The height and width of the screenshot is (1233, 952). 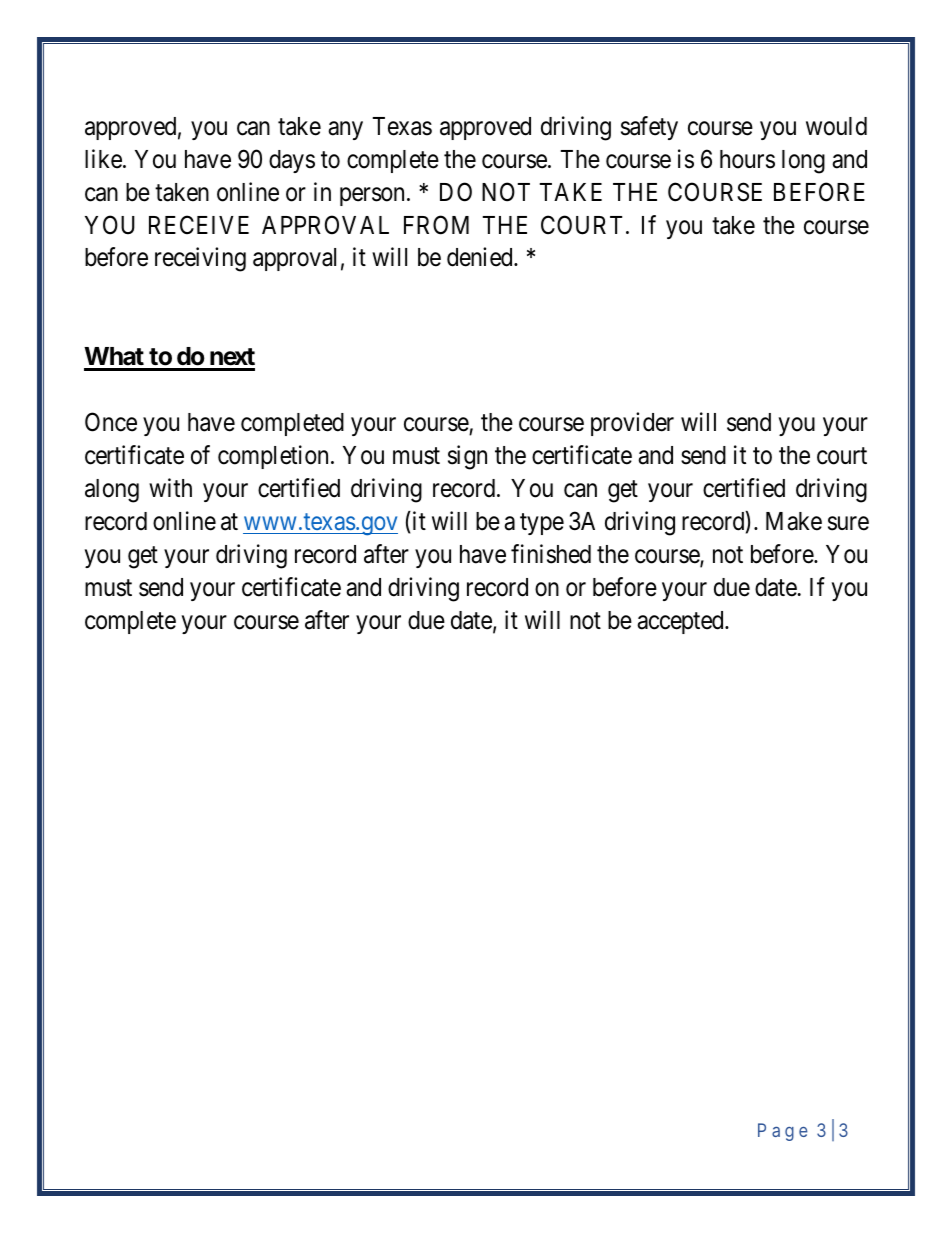 What do you see at coordinates (681, 622) in the screenshot?
I see `accepted` at bounding box center [681, 622].
